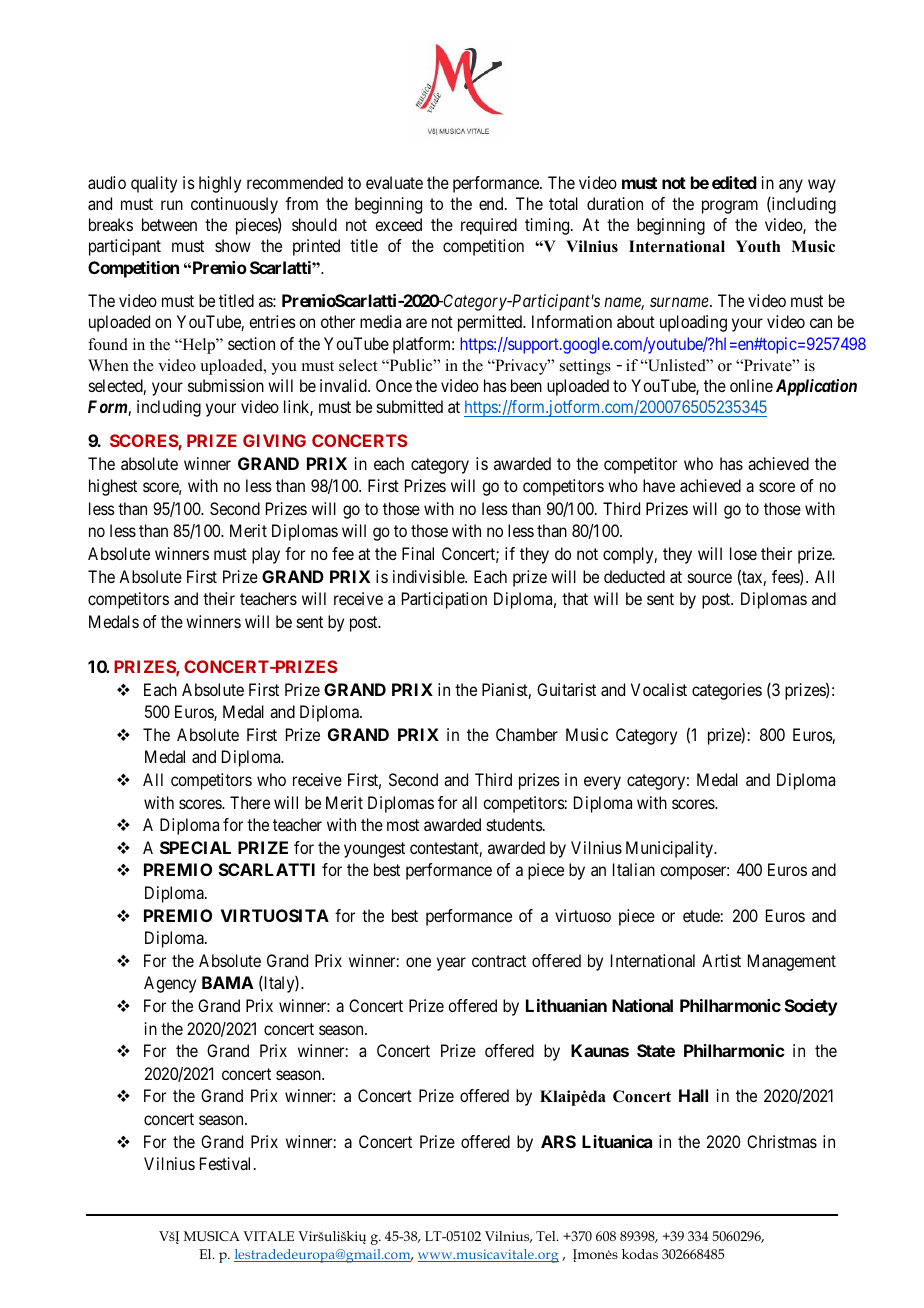 Image resolution: width=924 pixels, height=1308 pixels. Describe the element at coordinates (547, 1236) in the document. I see `Tel` at that location.
